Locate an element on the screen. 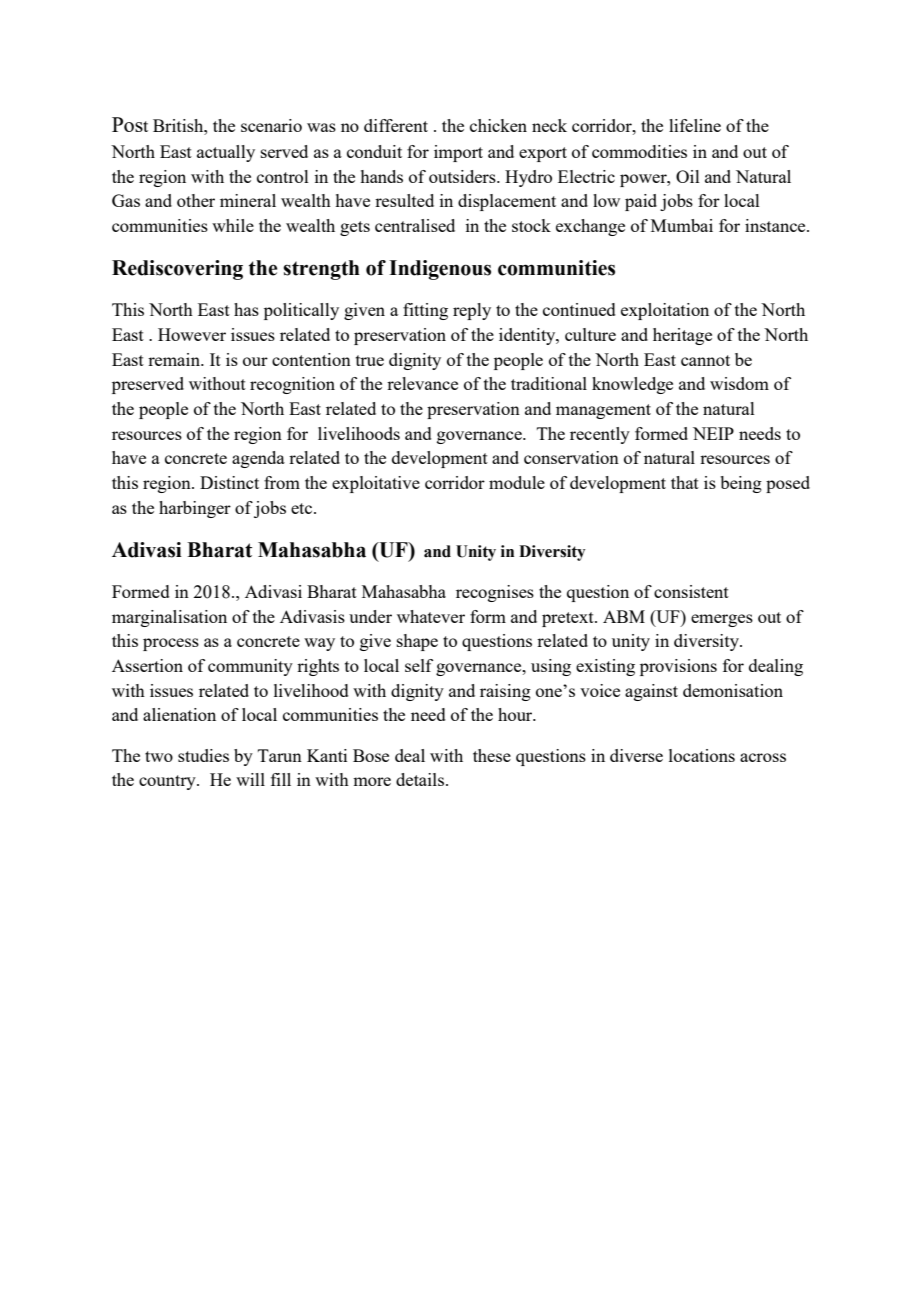  these is located at coordinates (492, 755).
